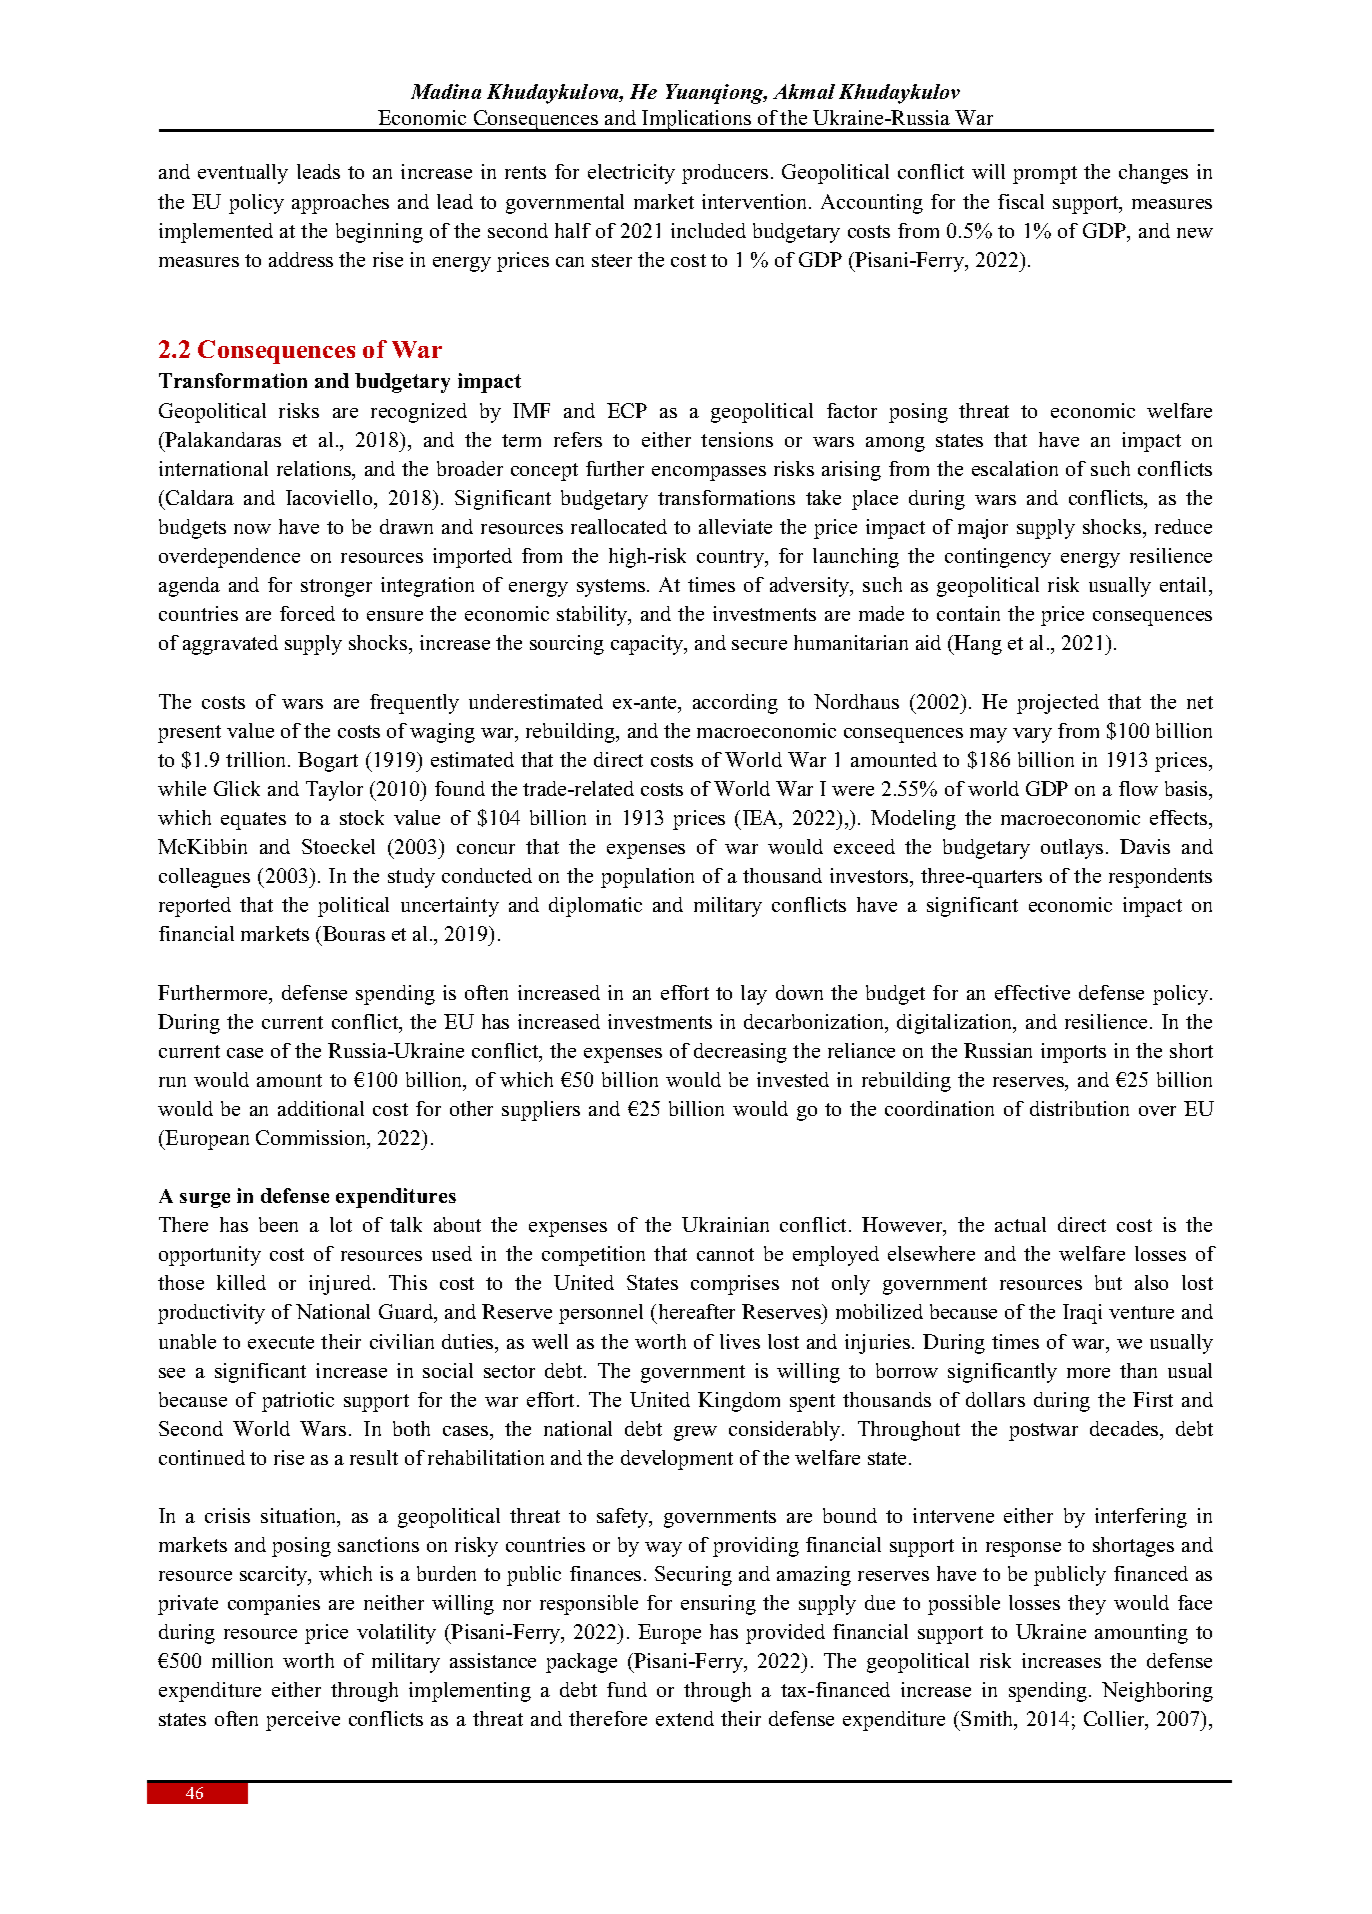  Describe the element at coordinates (1072, 849) in the document. I see `outlays` at that location.
